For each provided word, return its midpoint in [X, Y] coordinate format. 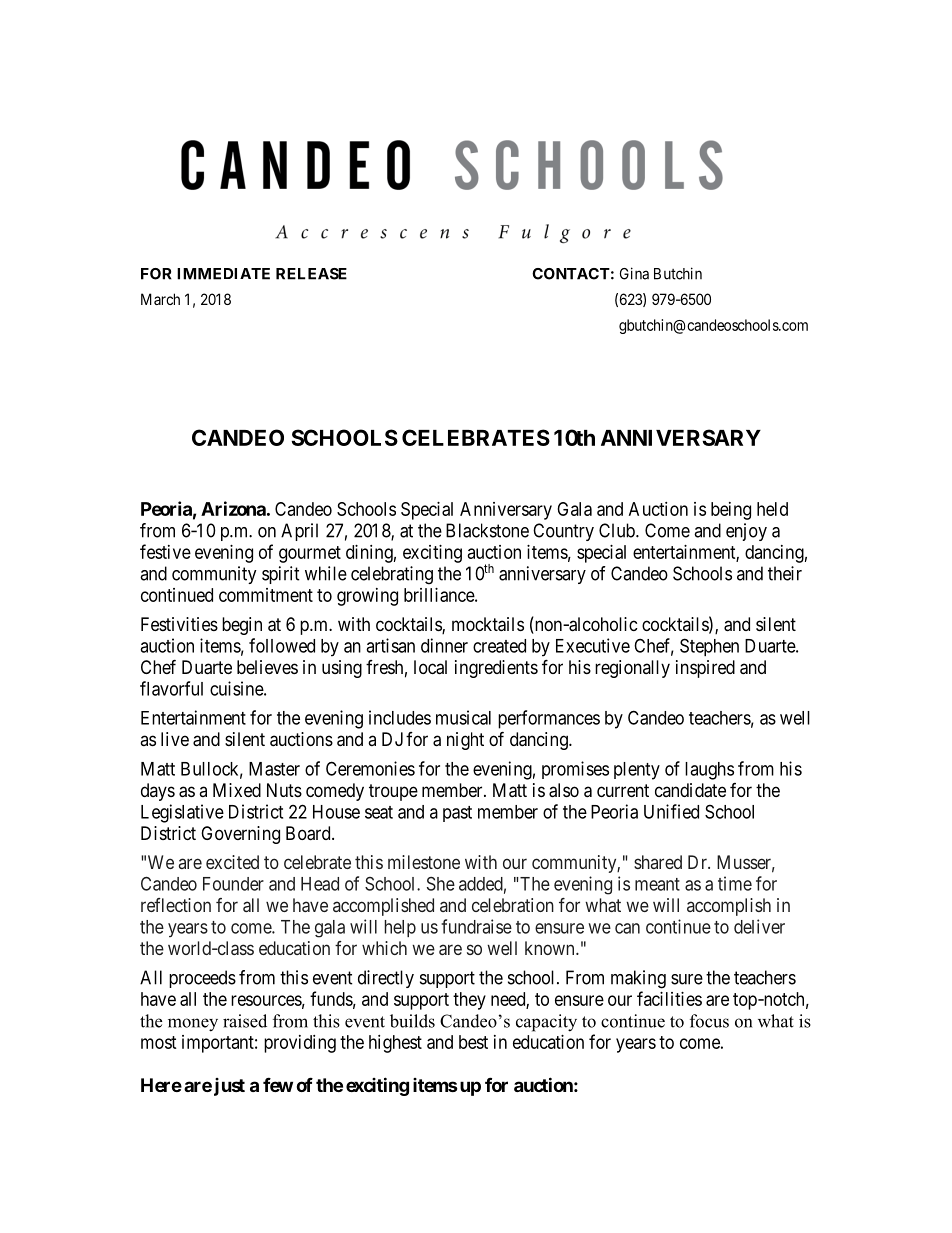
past [457, 814]
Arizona [233, 508]
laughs [709, 771]
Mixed [237, 790]
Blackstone [487, 530]
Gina [634, 273]
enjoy [746, 532]
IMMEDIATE [223, 274]
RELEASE [311, 274]
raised [245, 1021]
